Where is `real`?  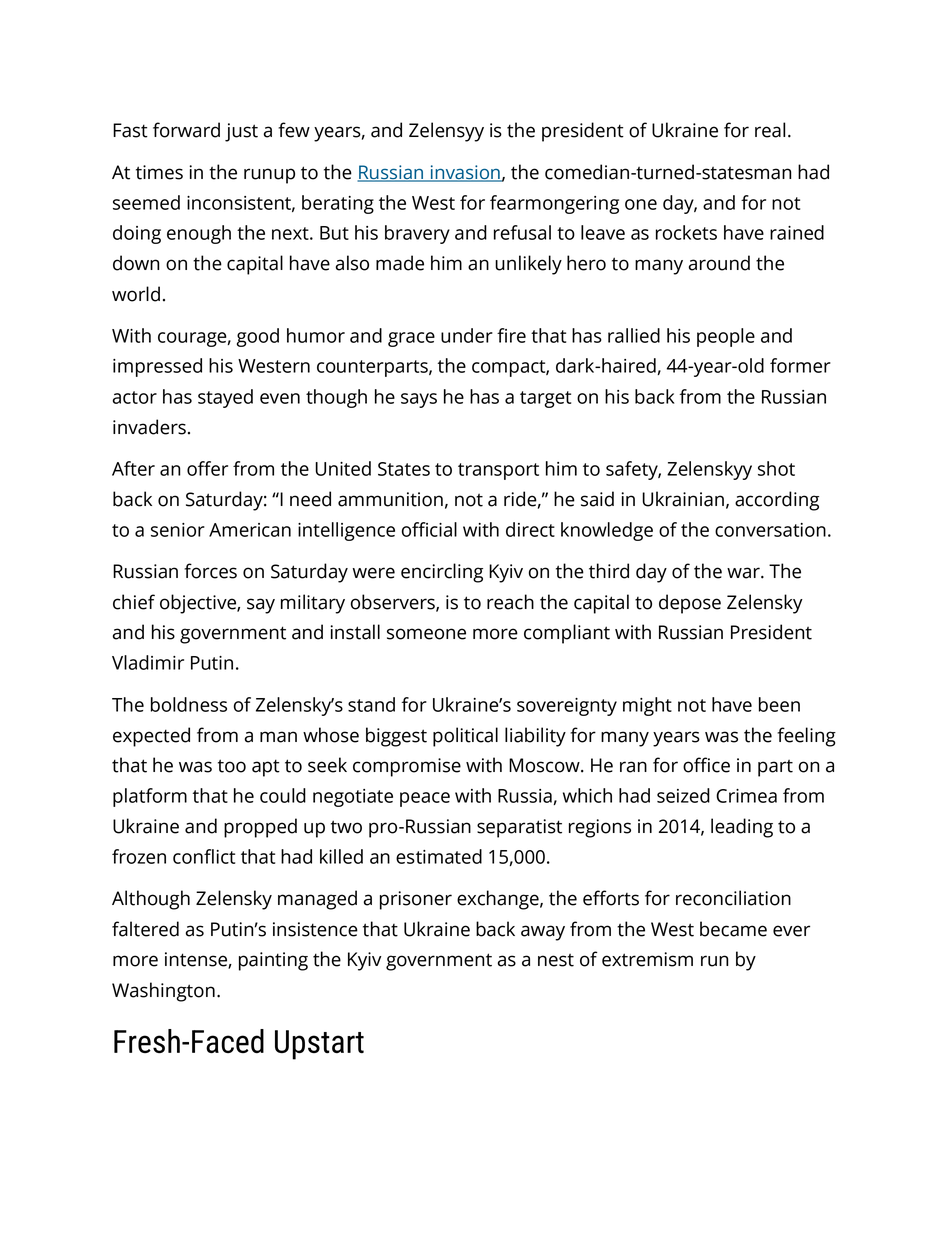 real is located at coordinates (770, 130).
